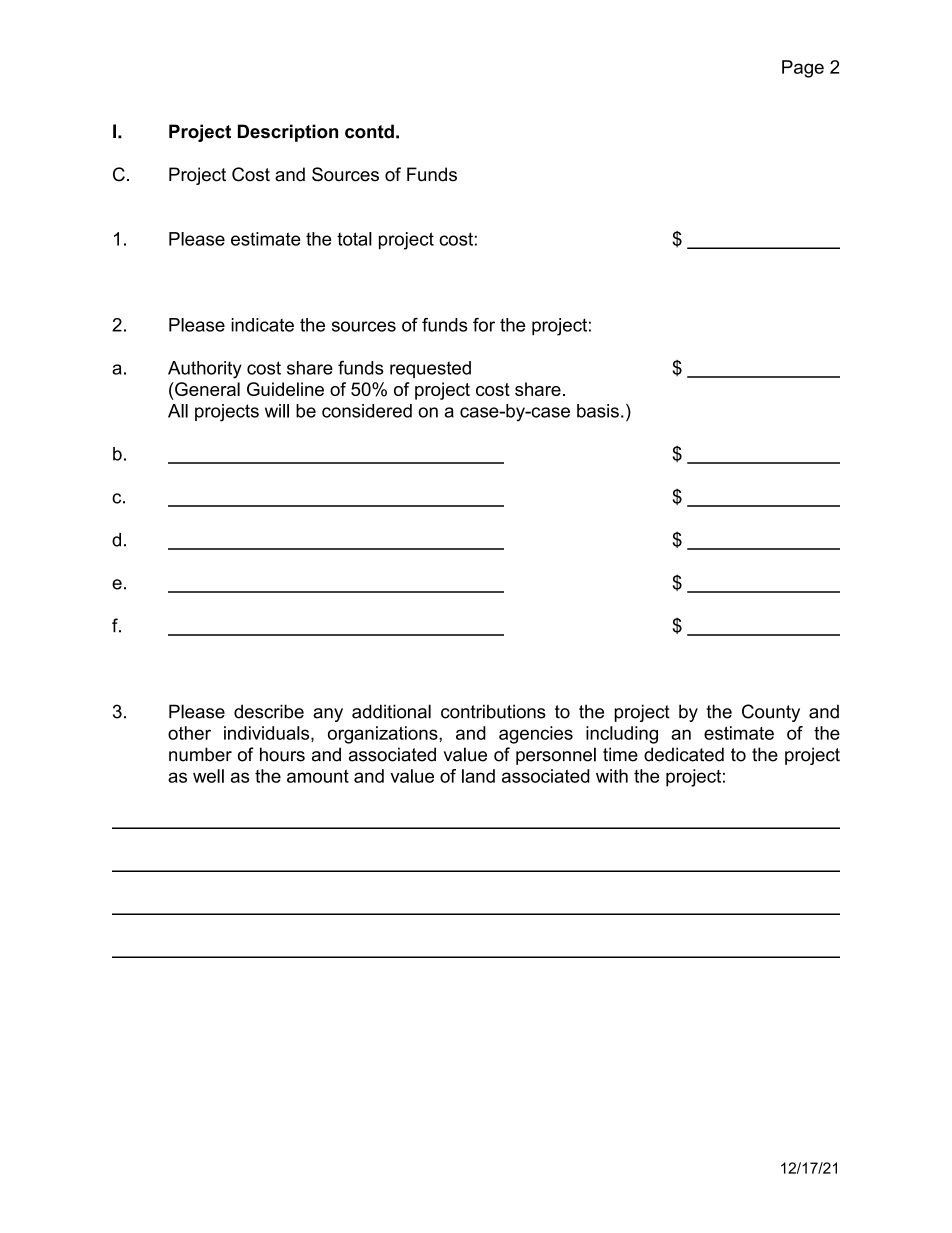 The width and height of the page is (952, 1233). What do you see at coordinates (598, 411) in the page?
I see `basis` at bounding box center [598, 411].
